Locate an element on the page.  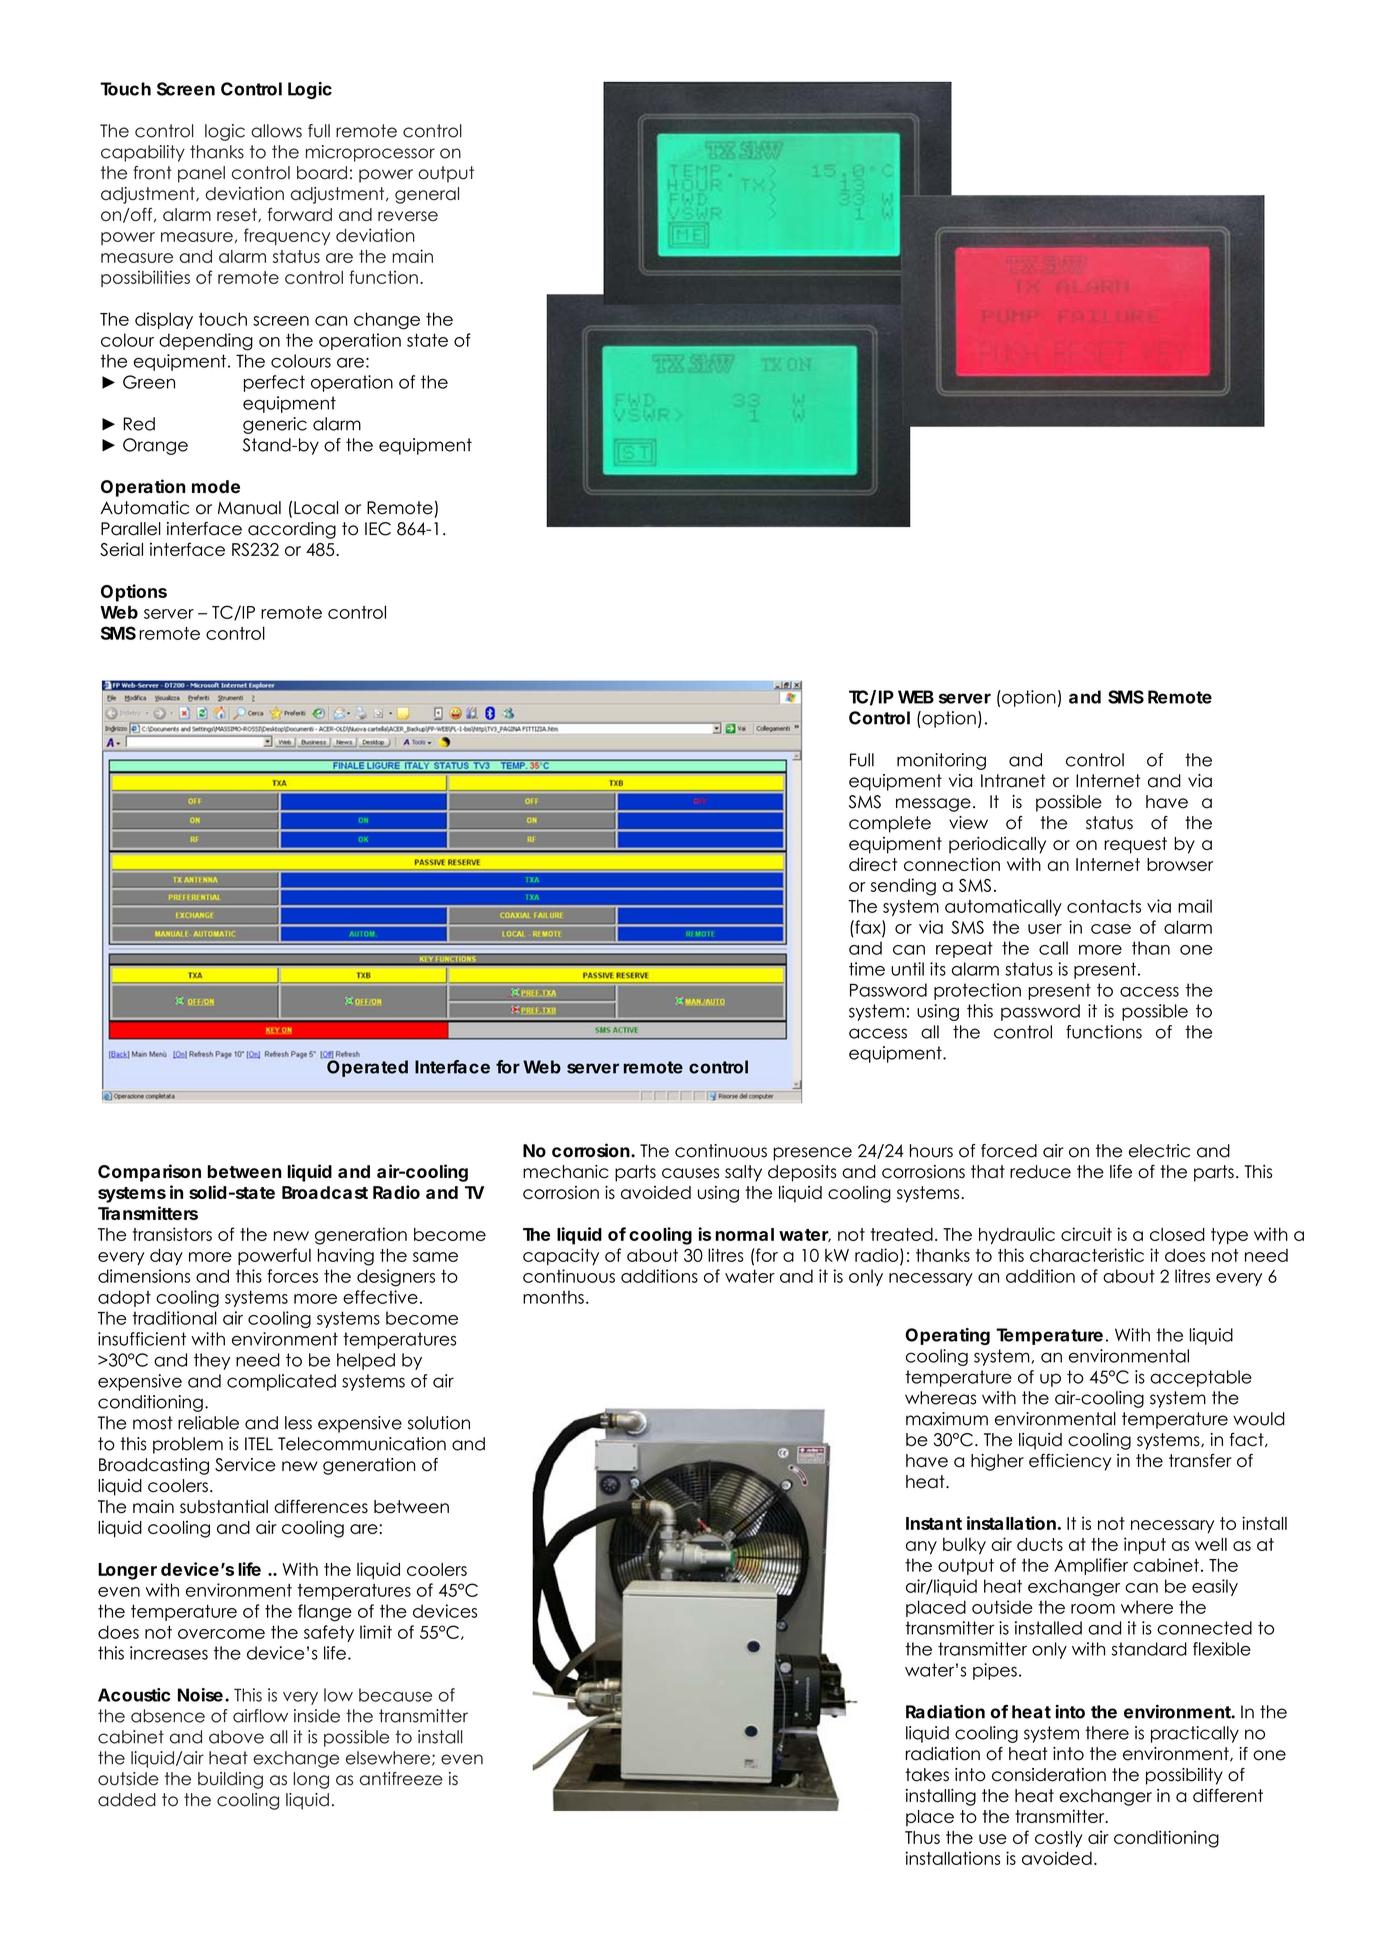
case is located at coordinates (1111, 929).
